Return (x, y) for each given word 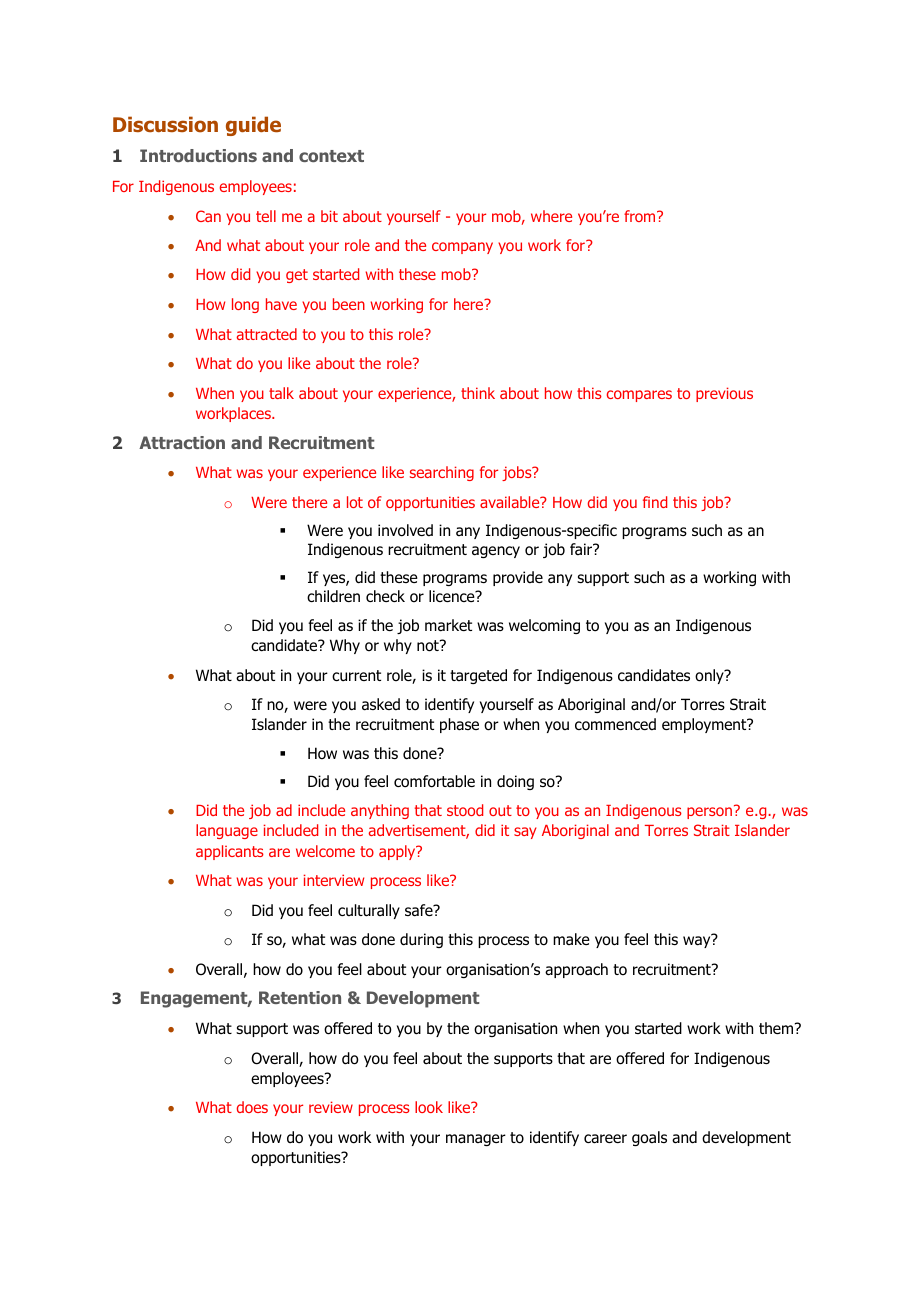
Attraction (182, 442)
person (709, 813)
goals (649, 1138)
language (227, 831)
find (655, 502)
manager (476, 1140)
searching (442, 473)
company (462, 248)
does (252, 1107)
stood (465, 810)
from (641, 216)
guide (253, 126)
